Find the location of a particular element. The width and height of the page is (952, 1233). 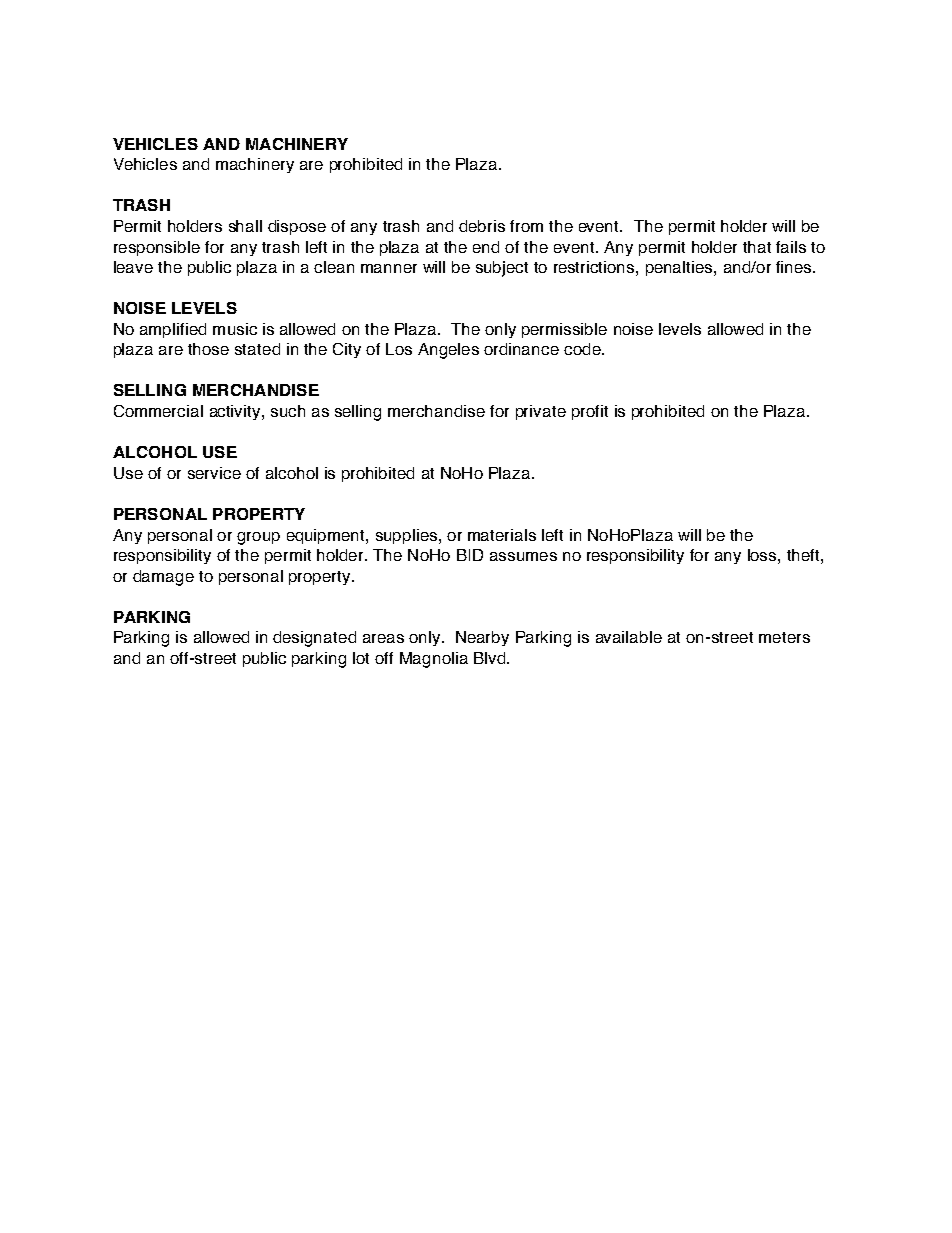

that is located at coordinates (757, 247).
